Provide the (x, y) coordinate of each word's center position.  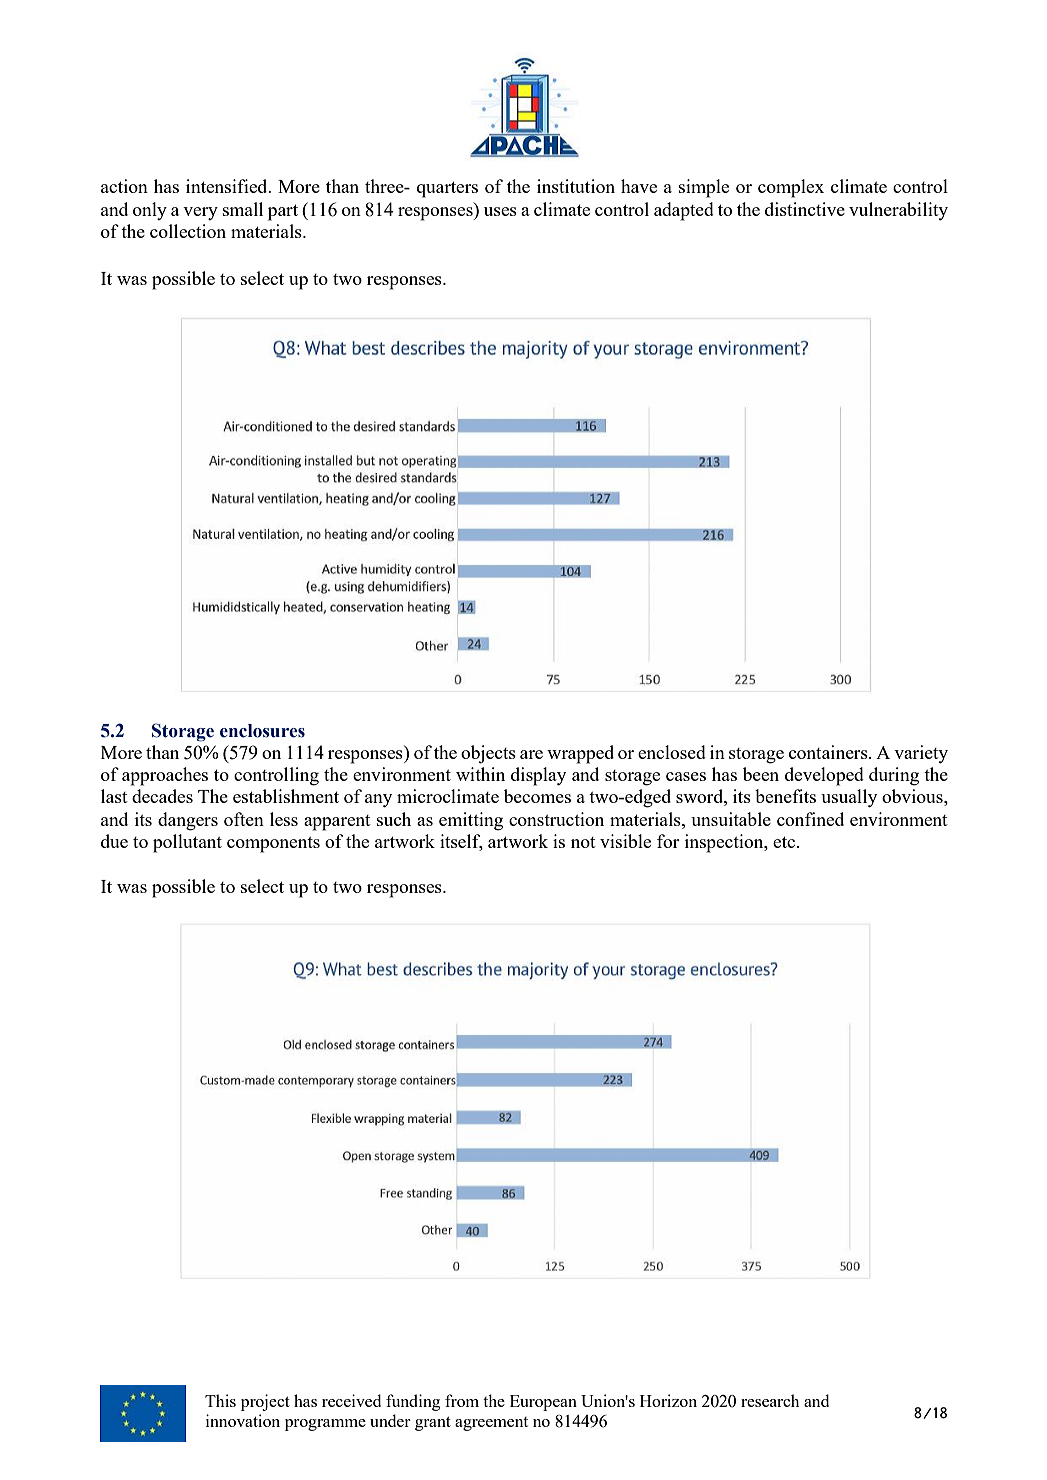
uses (500, 211)
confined (810, 819)
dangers (188, 821)
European (543, 1403)
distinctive (805, 209)
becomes (537, 796)
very (200, 213)
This (220, 1400)
